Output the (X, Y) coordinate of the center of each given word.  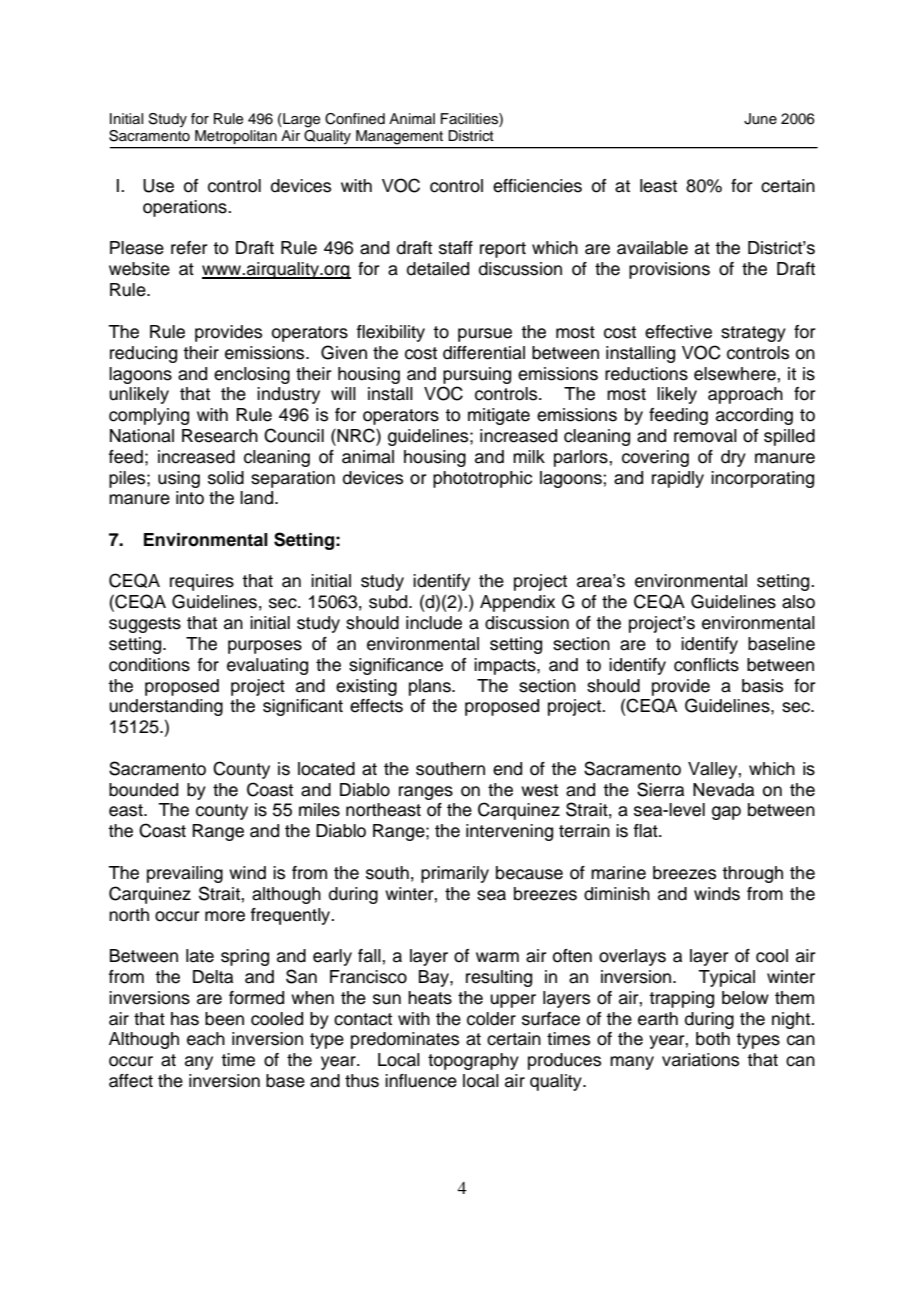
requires (202, 582)
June (760, 119)
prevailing (185, 874)
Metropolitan (236, 137)
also (798, 602)
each (206, 1039)
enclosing (252, 375)
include (434, 623)
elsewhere (735, 374)
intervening (509, 832)
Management (399, 137)
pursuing (477, 375)
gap (726, 813)
